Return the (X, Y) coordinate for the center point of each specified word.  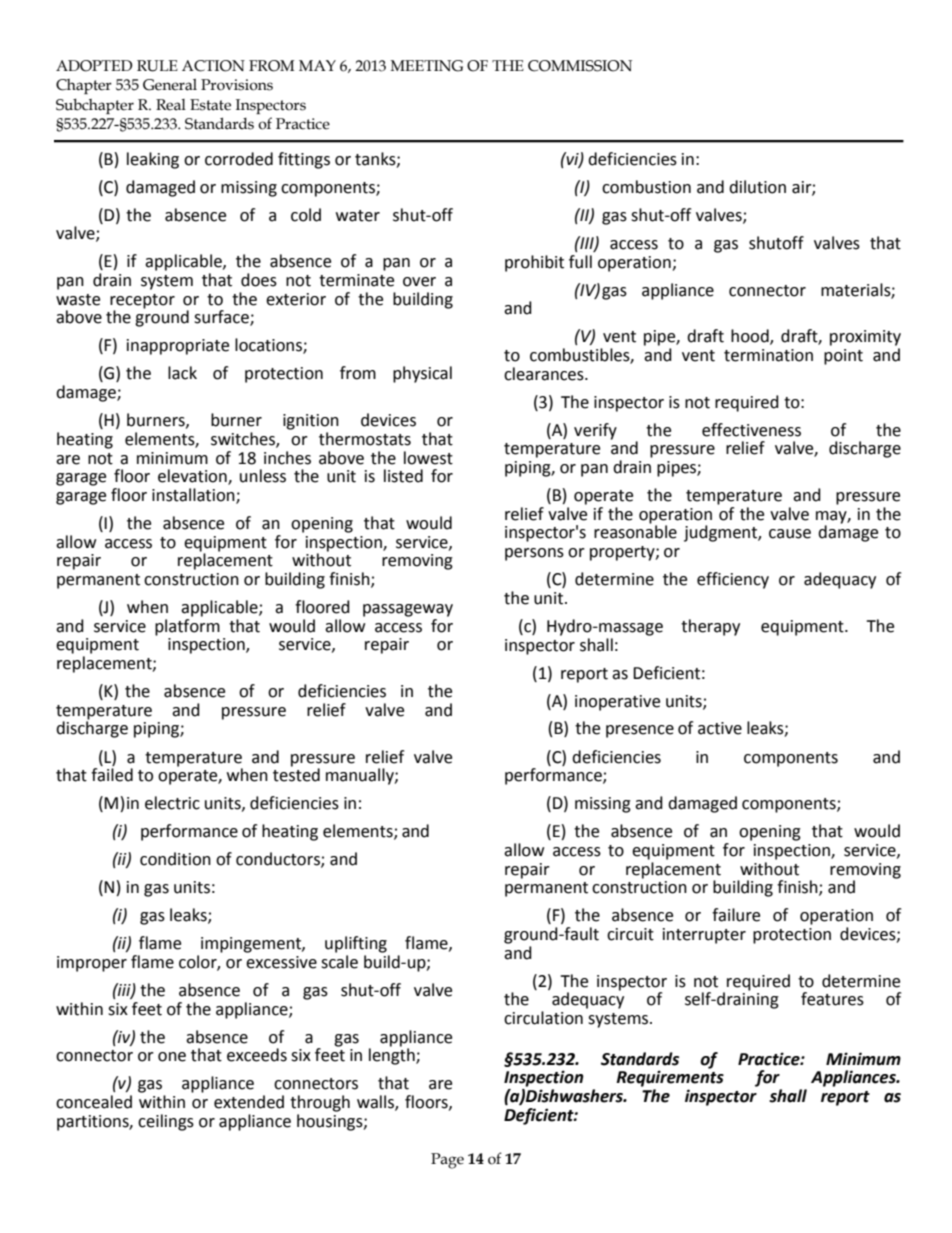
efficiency (733, 580)
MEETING (427, 66)
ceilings (166, 1122)
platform (187, 626)
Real (171, 105)
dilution (757, 187)
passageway (408, 610)
